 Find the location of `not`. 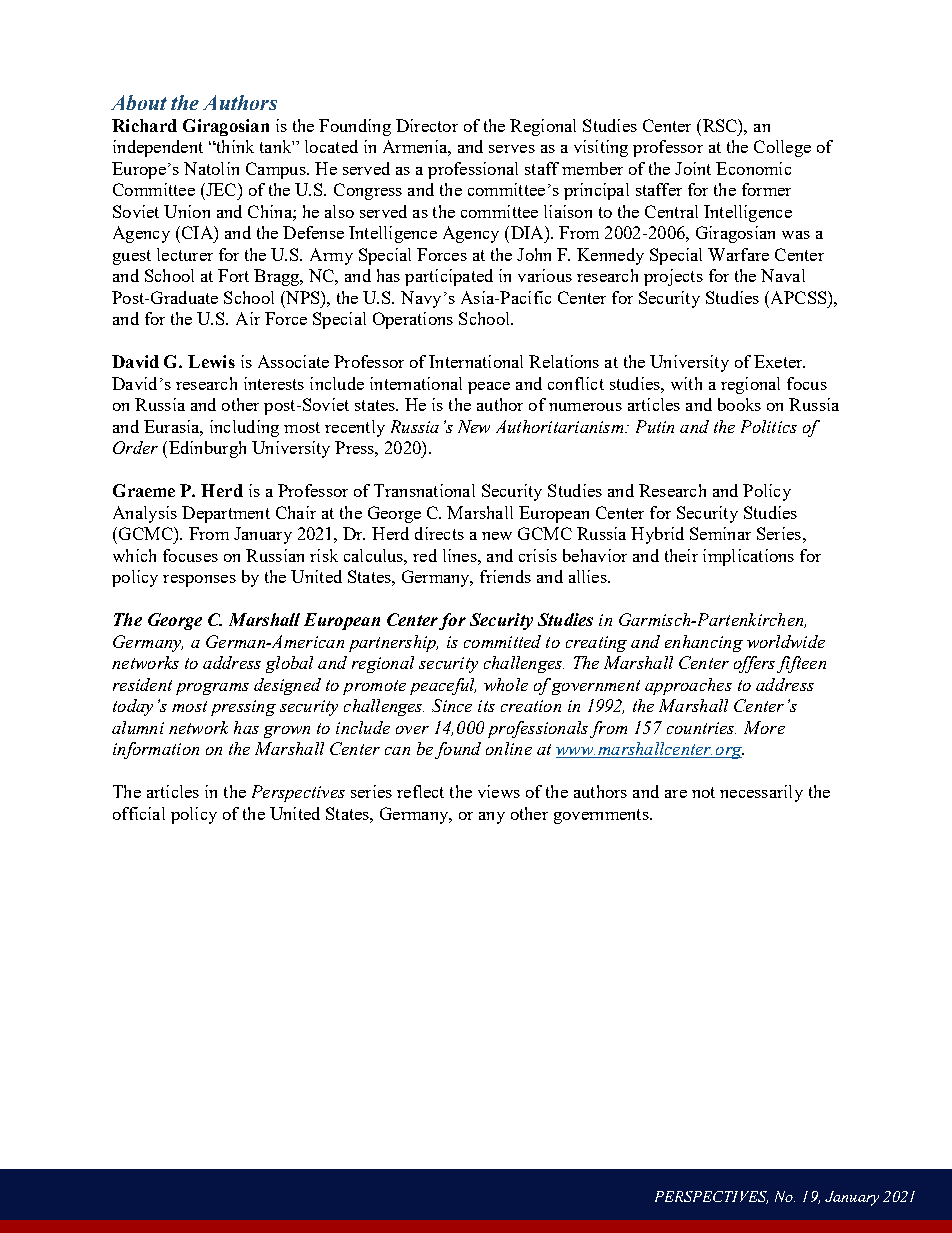

not is located at coordinates (703, 792).
